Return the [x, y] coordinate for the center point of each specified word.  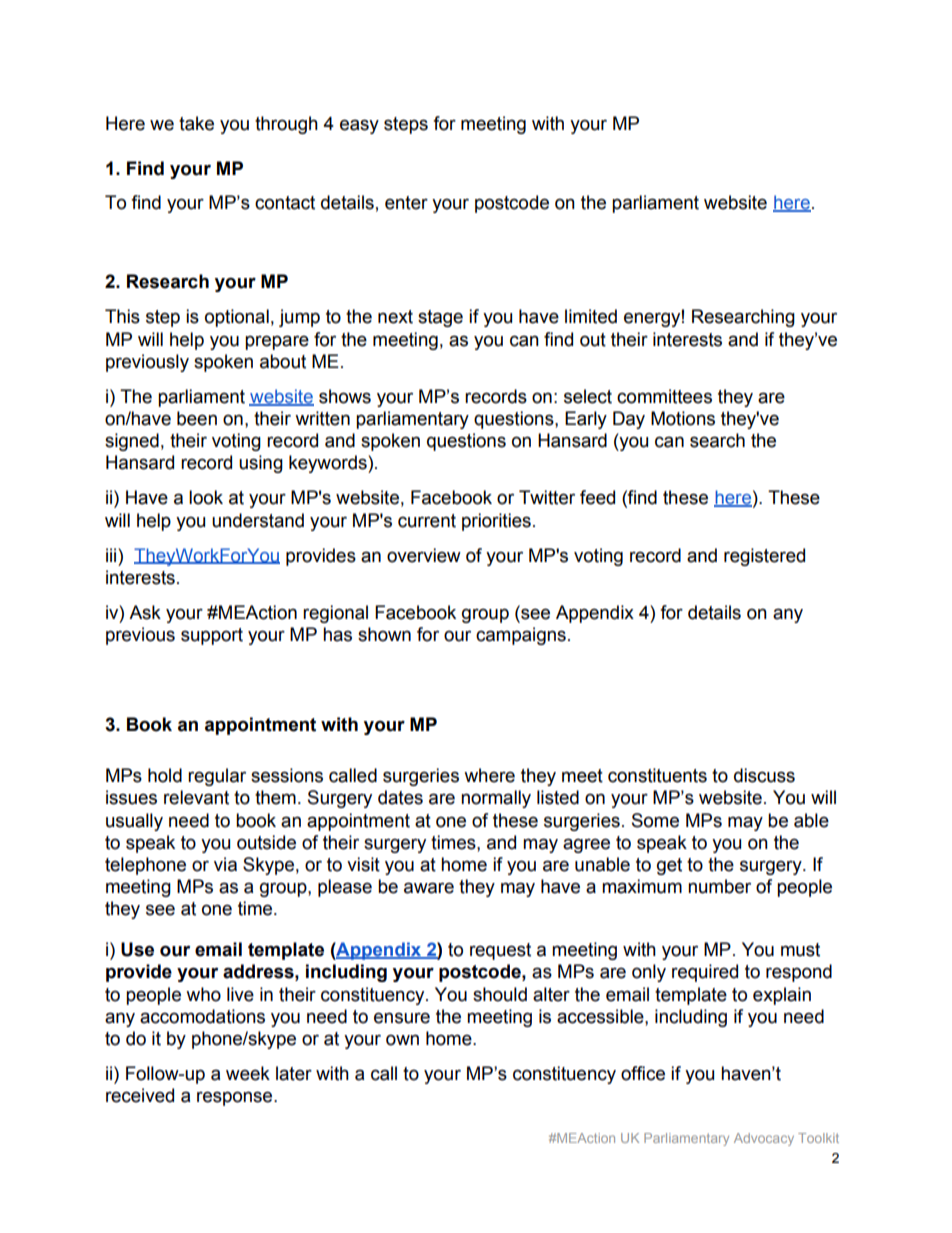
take [196, 123]
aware [429, 888]
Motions [683, 418]
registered [764, 557]
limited [591, 316]
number [719, 886]
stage [440, 318]
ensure [402, 1018]
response [236, 1098]
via [225, 864]
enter [406, 203]
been [197, 418]
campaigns [521, 636]
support [212, 636]
